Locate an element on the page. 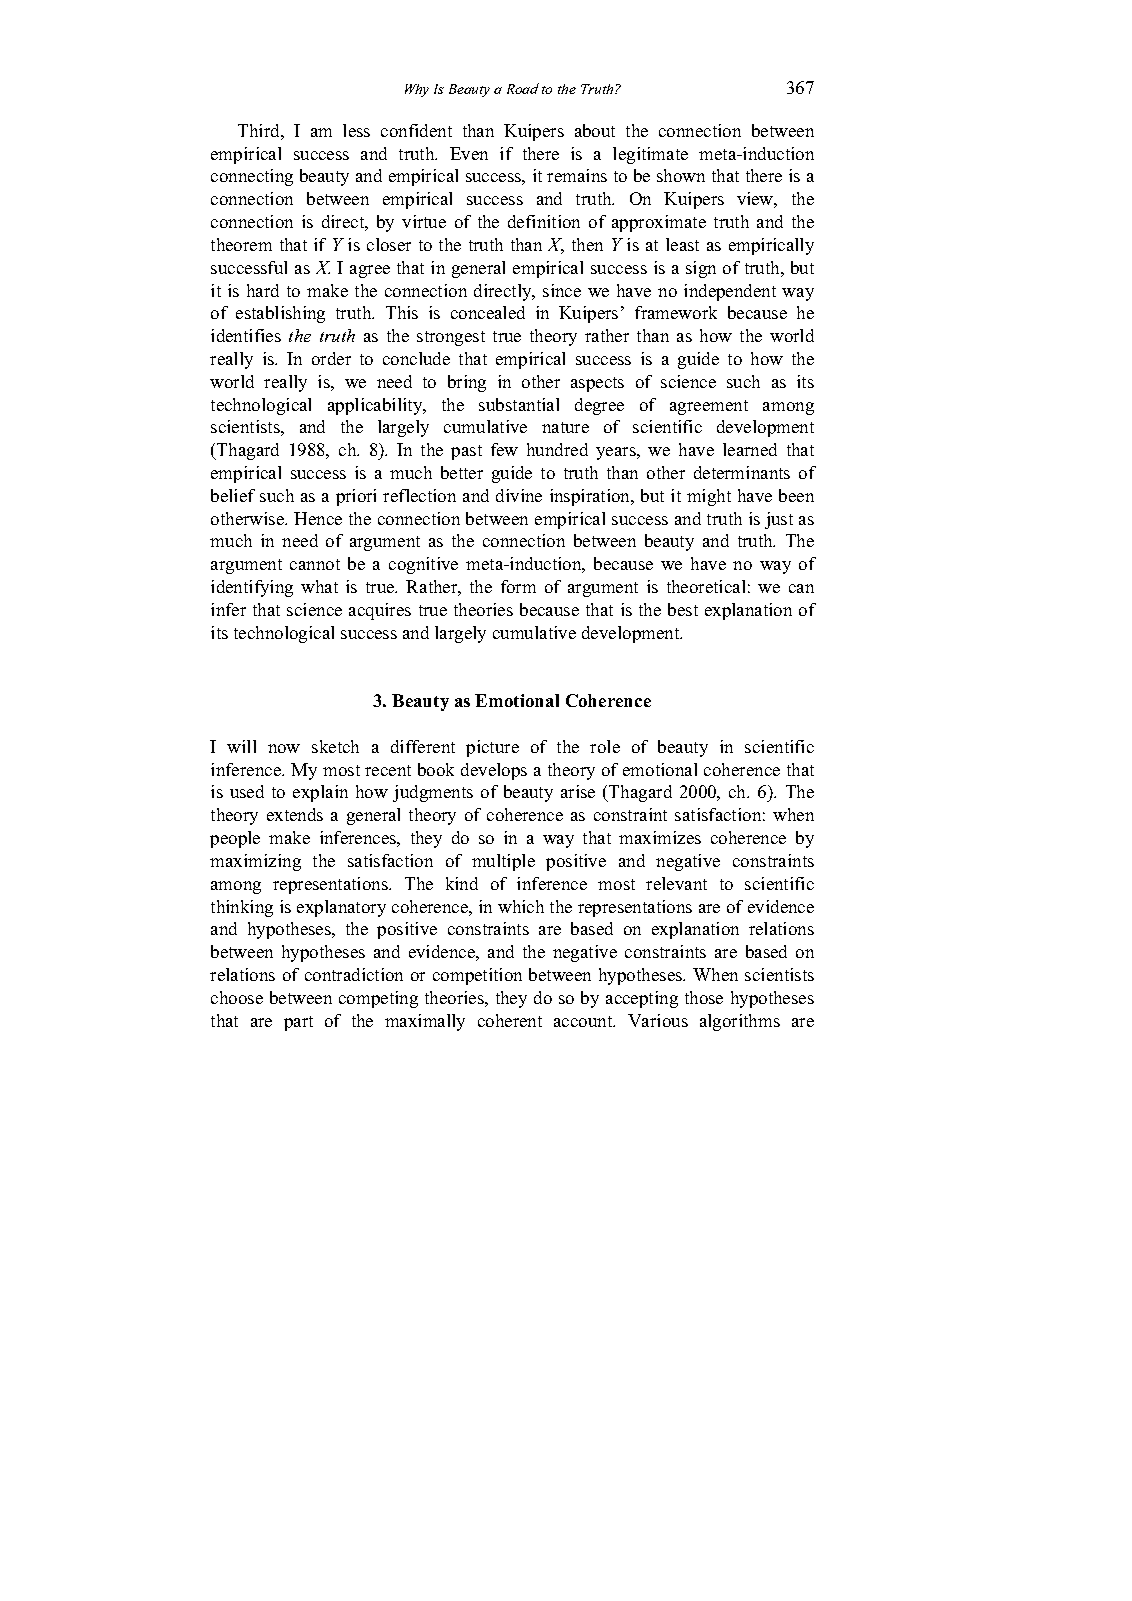 The height and width of the document is (1601, 1132). shown is located at coordinates (681, 175).
